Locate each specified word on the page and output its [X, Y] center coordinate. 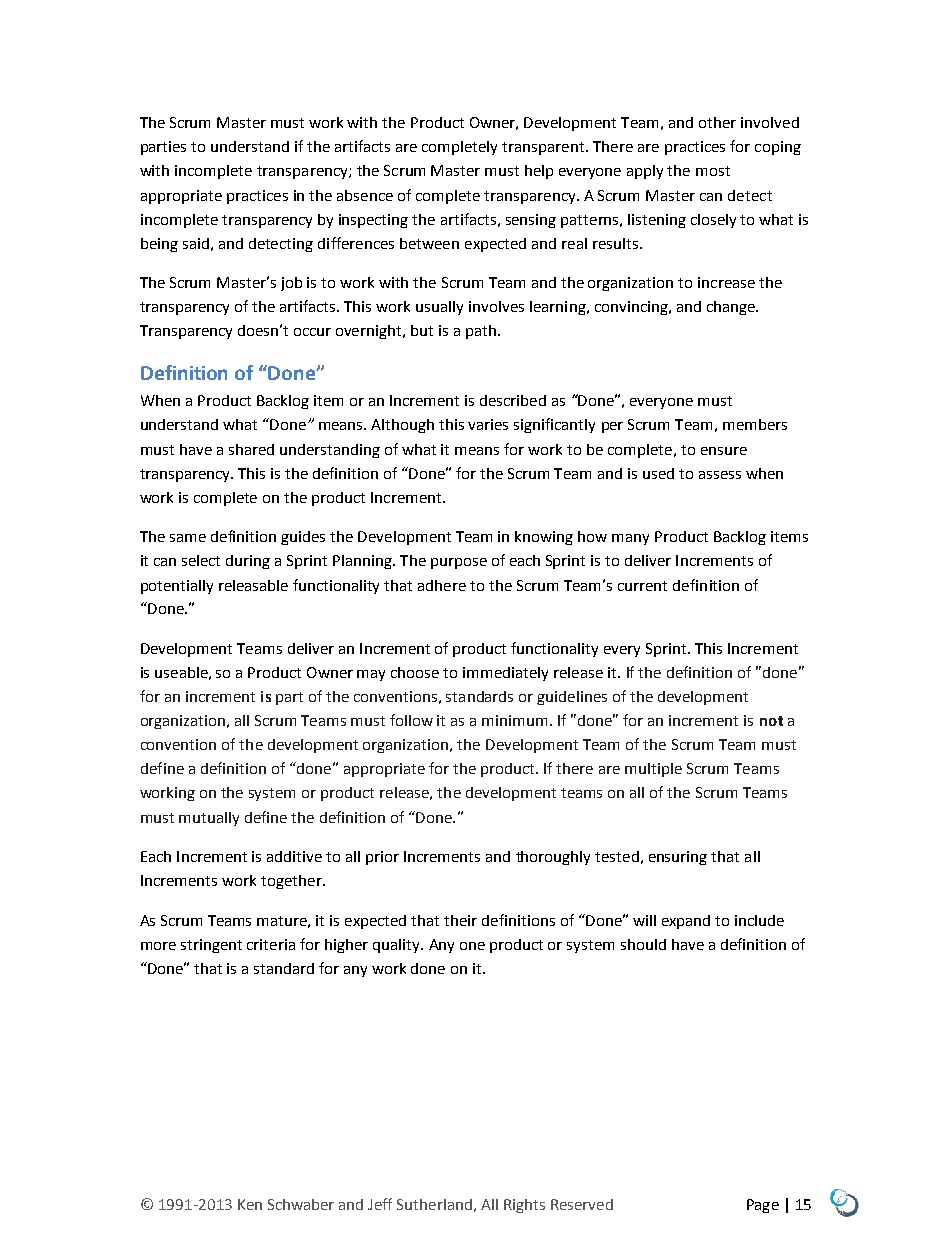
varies [488, 424]
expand [686, 922]
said [196, 243]
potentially [177, 587]
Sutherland [434, 1204]
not [771, 721]
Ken [250, 1204]
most [713, 171]
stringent [211, 946]
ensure [724, 451]
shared [251, 449]
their [460, 920]
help [539, 172]
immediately [505, 674]
